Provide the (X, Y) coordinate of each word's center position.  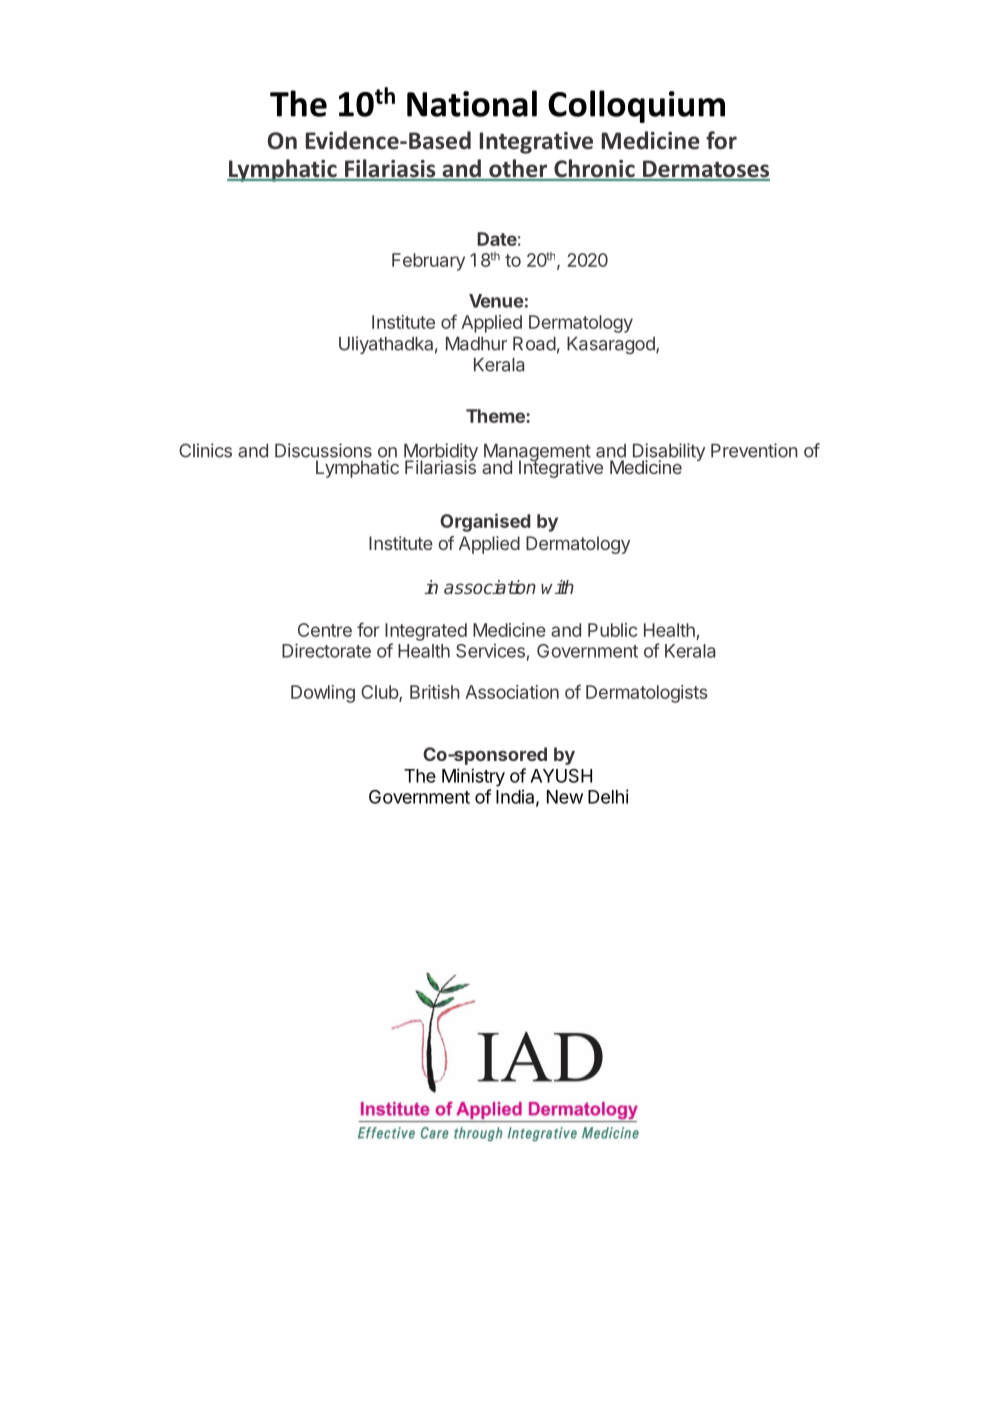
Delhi (608, 796)
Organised (485, 522)
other (518, 169)
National (472, 103)
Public (612, 630)
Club (380, 693)
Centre (325, 630)
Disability (669, 453)
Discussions (323, 450)
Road (534, 344)
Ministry (473, 777)
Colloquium (636, 106)
